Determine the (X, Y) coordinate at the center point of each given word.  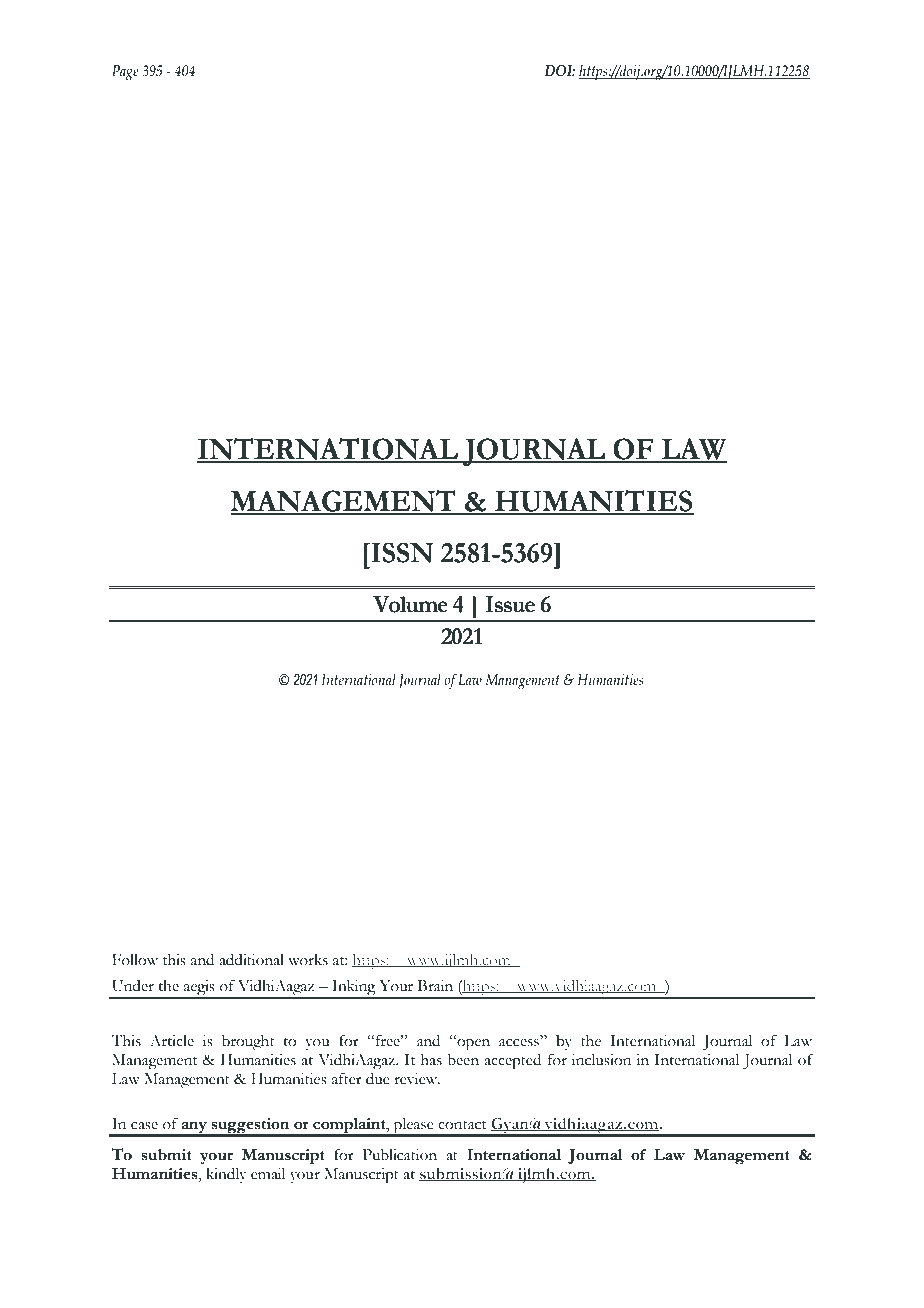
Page (125, 73)
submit (166, 1155)
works (308, 960)
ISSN (402, 552)
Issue (510, 604)
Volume (410, 604)
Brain (435, 986)
